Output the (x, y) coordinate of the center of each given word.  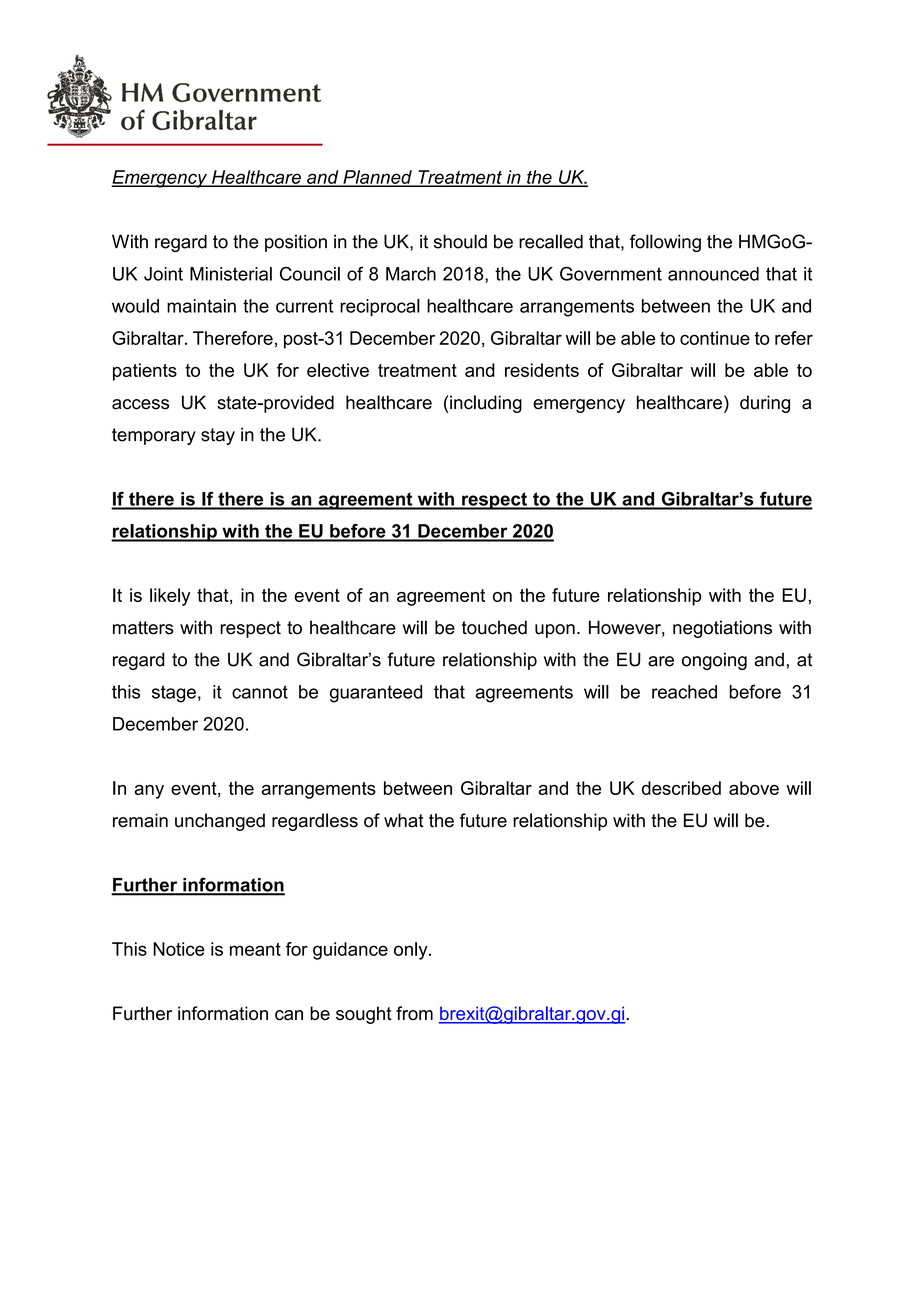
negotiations (722, 629)
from (414, 1013)
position (296, 243)
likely (170, 597)
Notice (179, 949)
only (412, 951)
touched (494, 627)
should (460, 241)
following (665, 243)
